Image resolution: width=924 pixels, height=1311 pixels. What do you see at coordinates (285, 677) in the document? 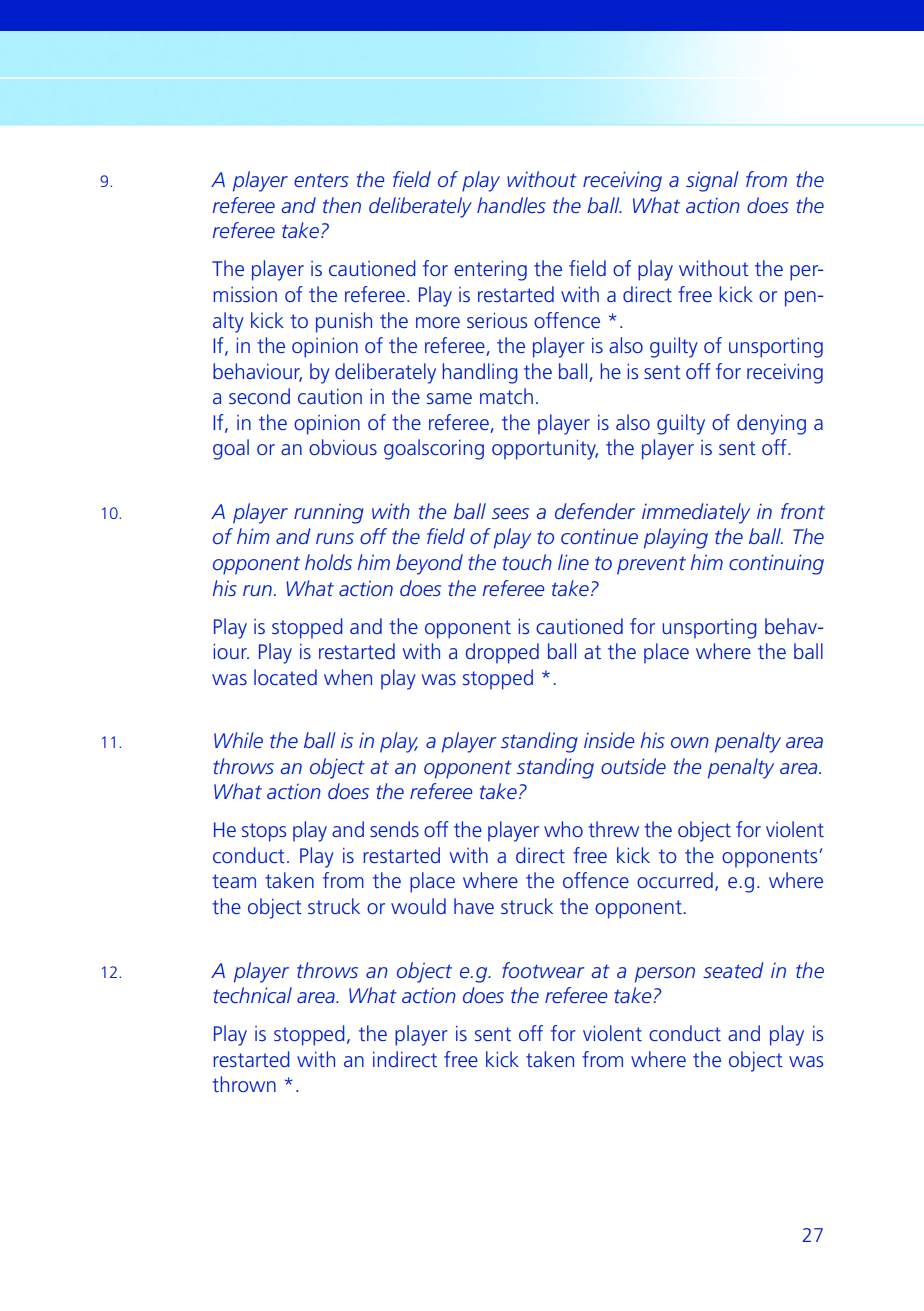
I see `located` at bounding box center [285, 677].
